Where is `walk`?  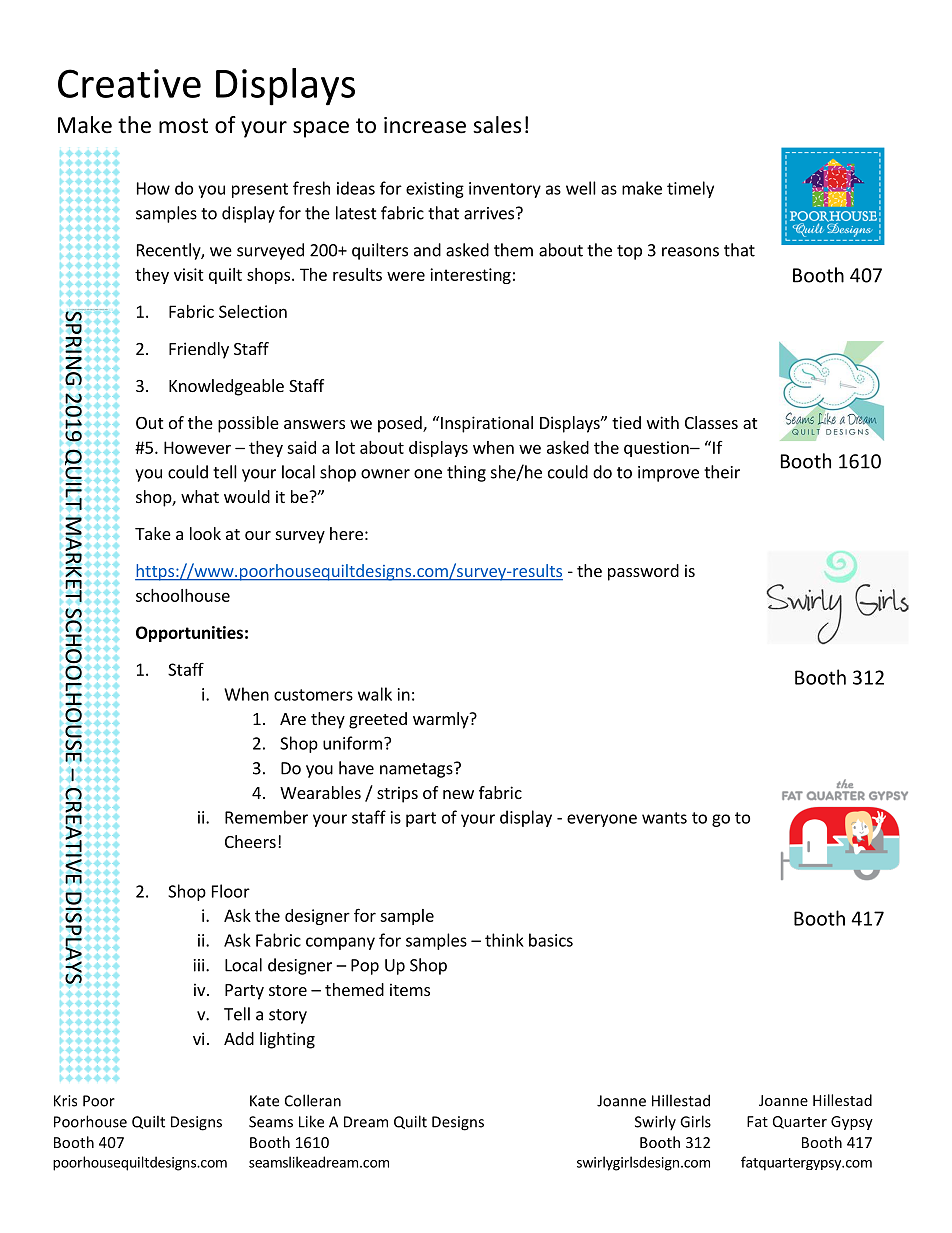 walk is located at coordinates (375, 694).
